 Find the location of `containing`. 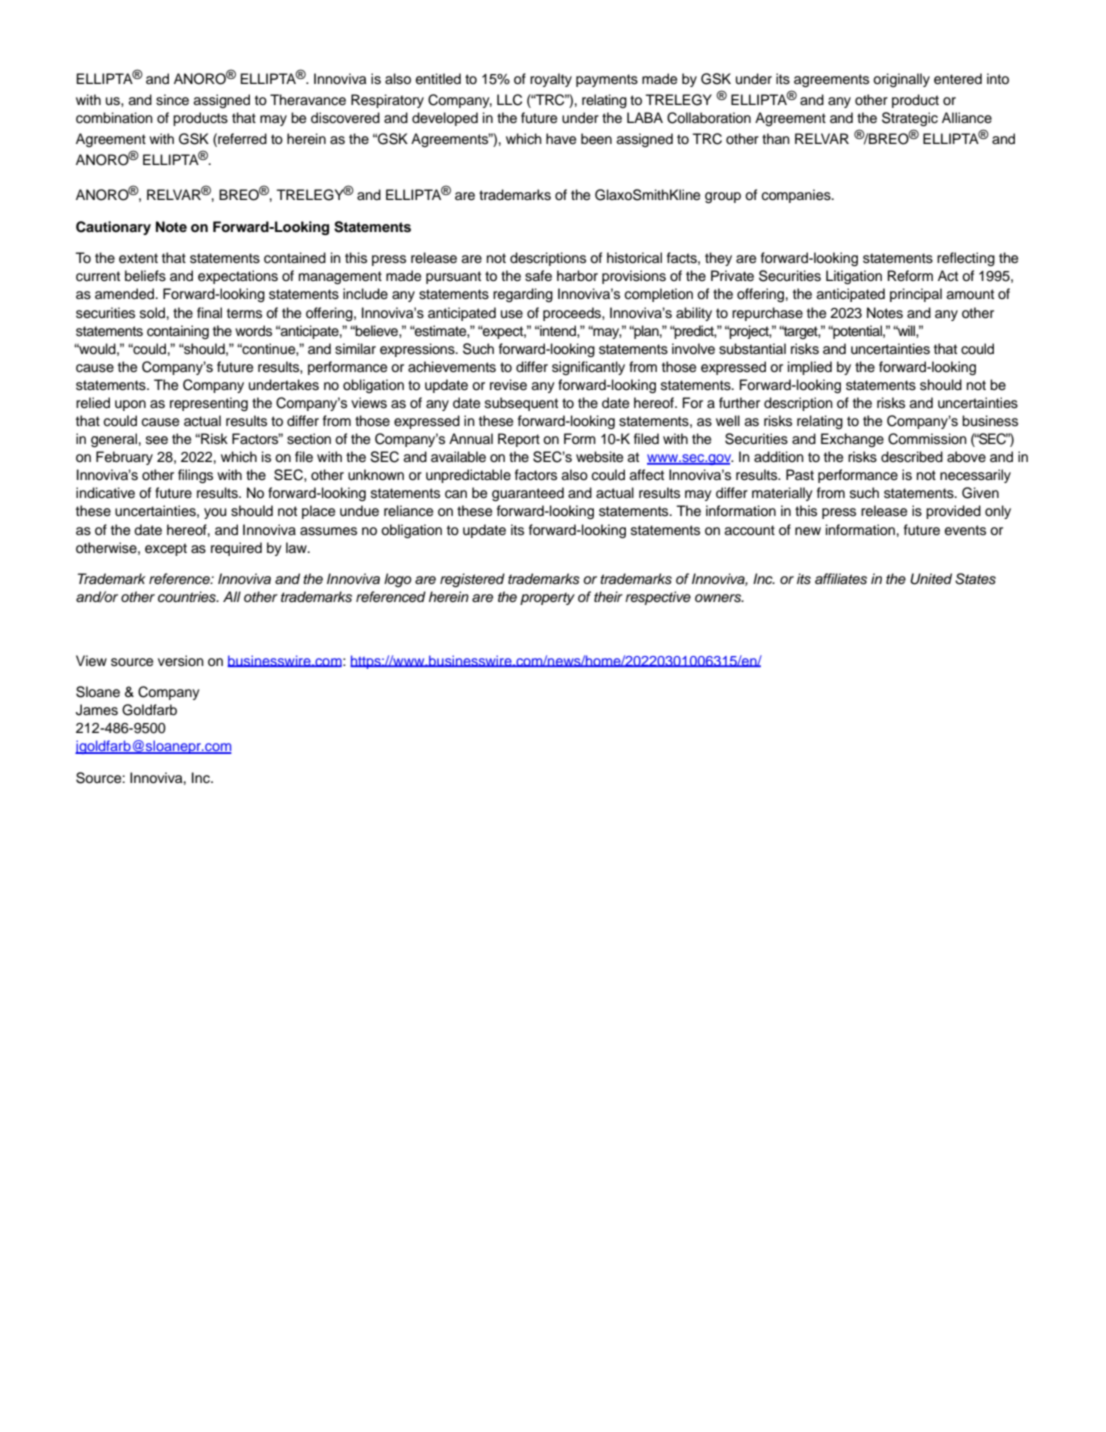

containing is located at coordinates (178, 332).
